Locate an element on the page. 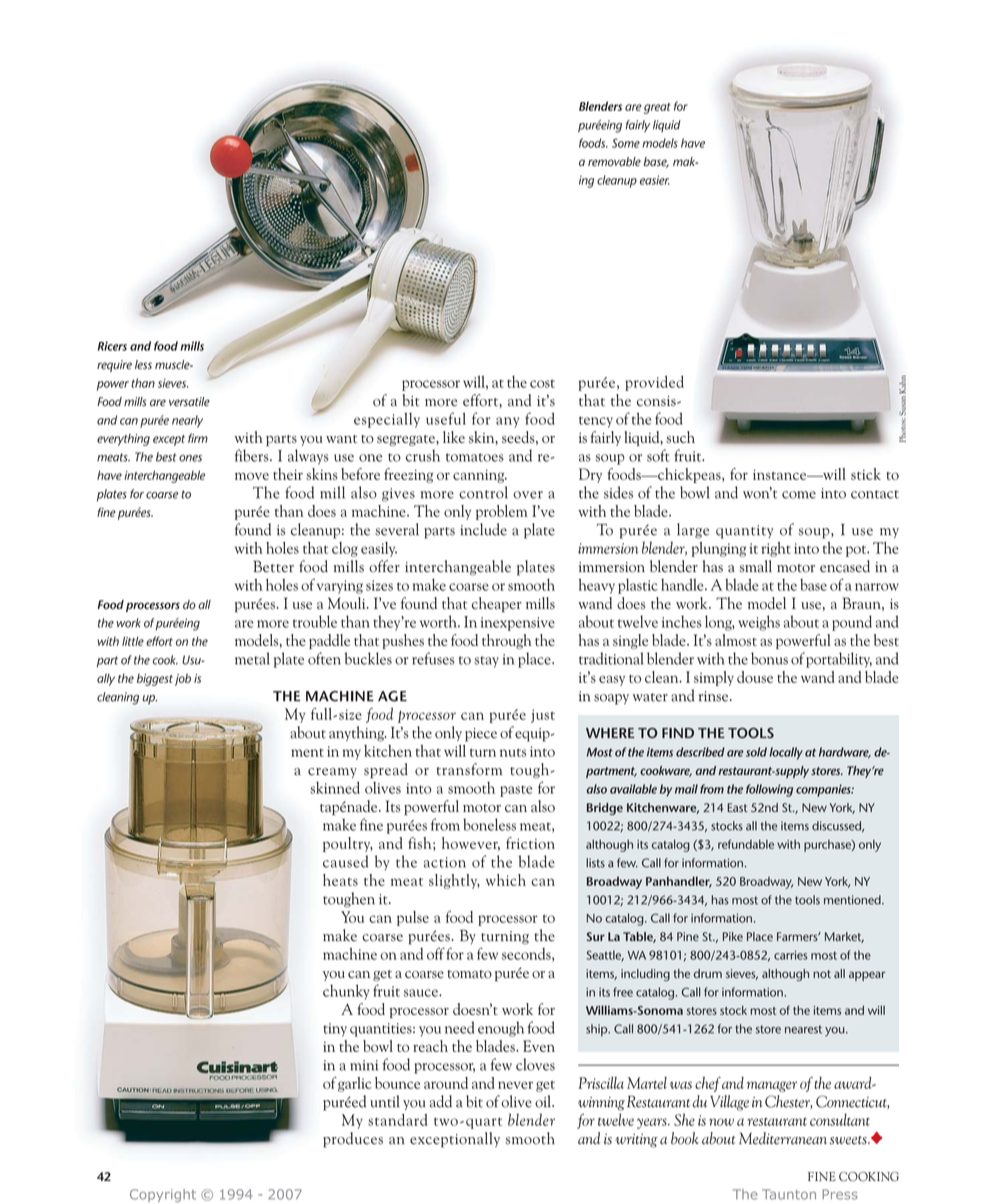  produces is located at coordinates (353, 1140).
